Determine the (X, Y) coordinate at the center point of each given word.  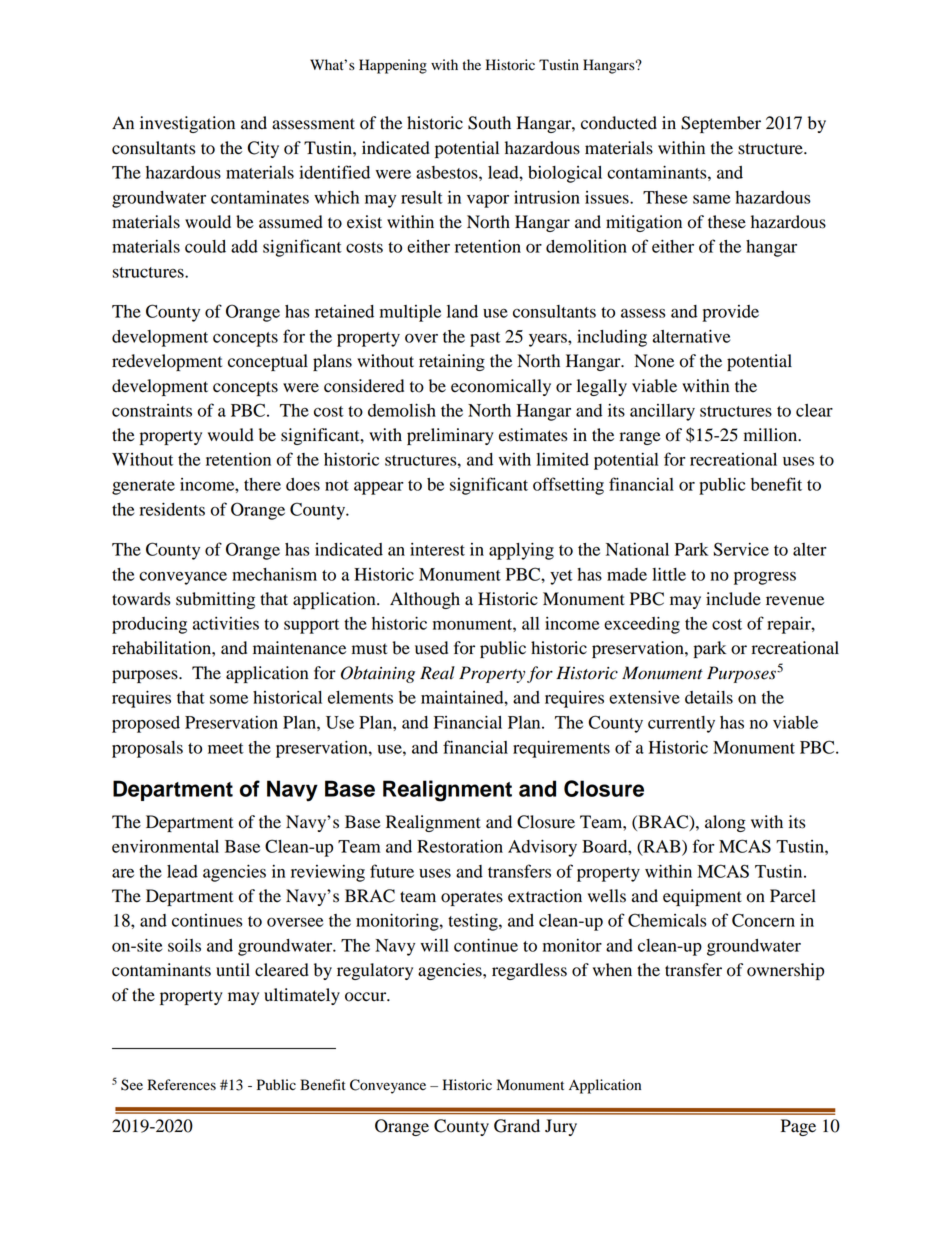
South (489, 123)
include (733, 599)
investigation (187, 124)
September (721, 124)
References (182, 1085)
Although (425, 600)
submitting (215, 600)
